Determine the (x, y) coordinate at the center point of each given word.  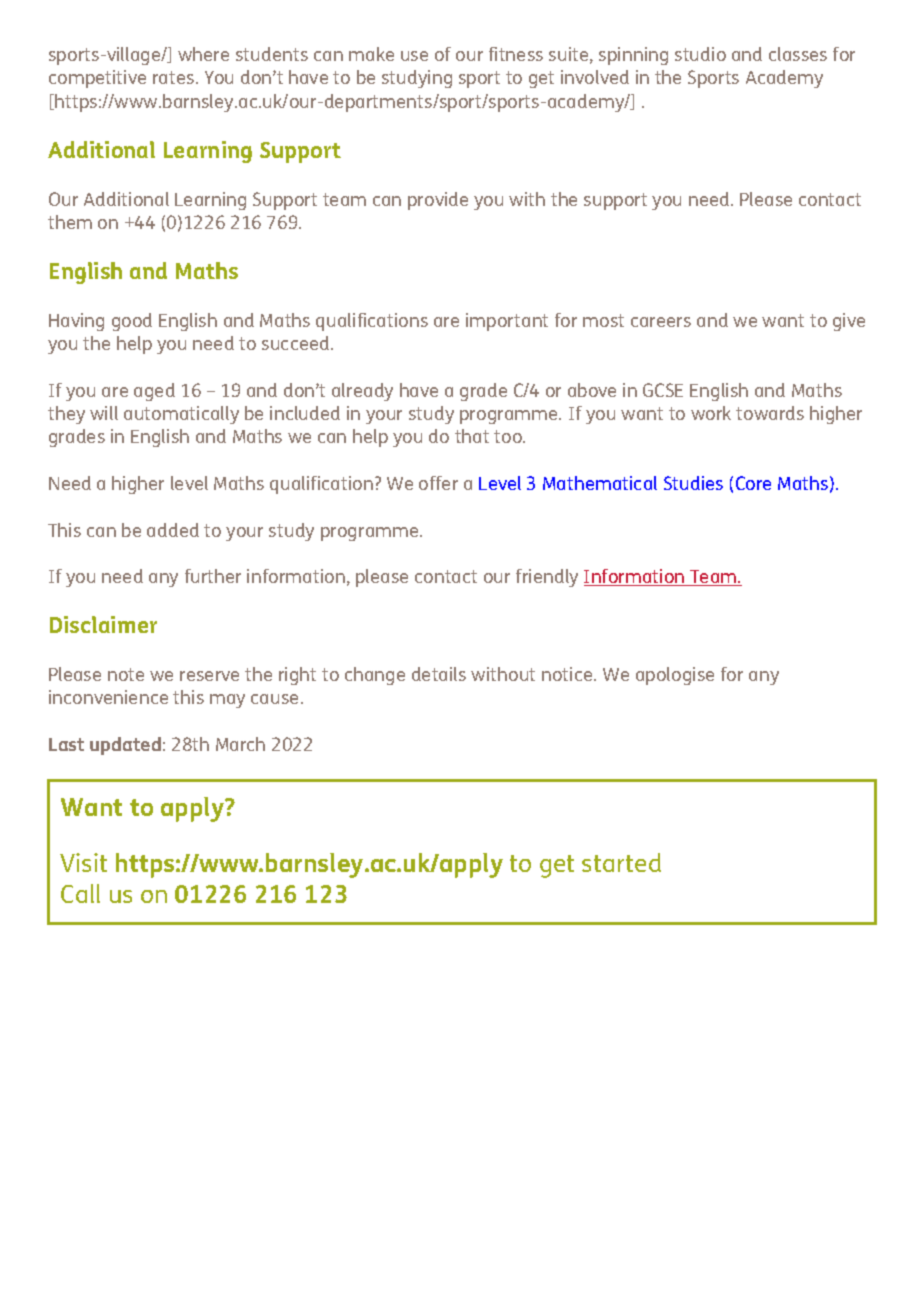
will (104, 413)
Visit (83, 862)
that (472, 436)
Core (753, 483)
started (621, 862)
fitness (516, 54)
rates (175, 77)
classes (798, 54)
